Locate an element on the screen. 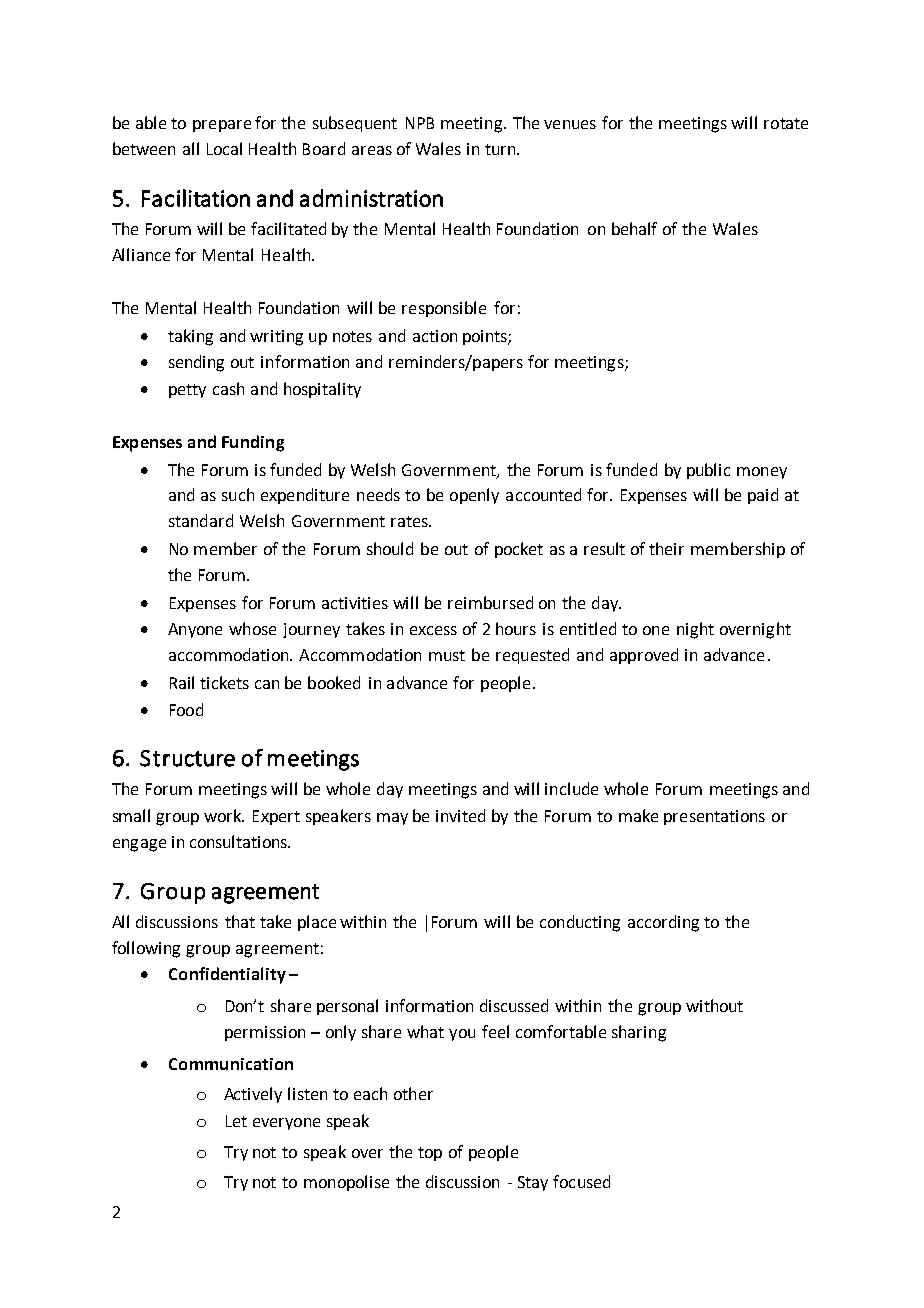 This screenshot has width=924, height=1308. Local is located at coordinates (224, 148).
